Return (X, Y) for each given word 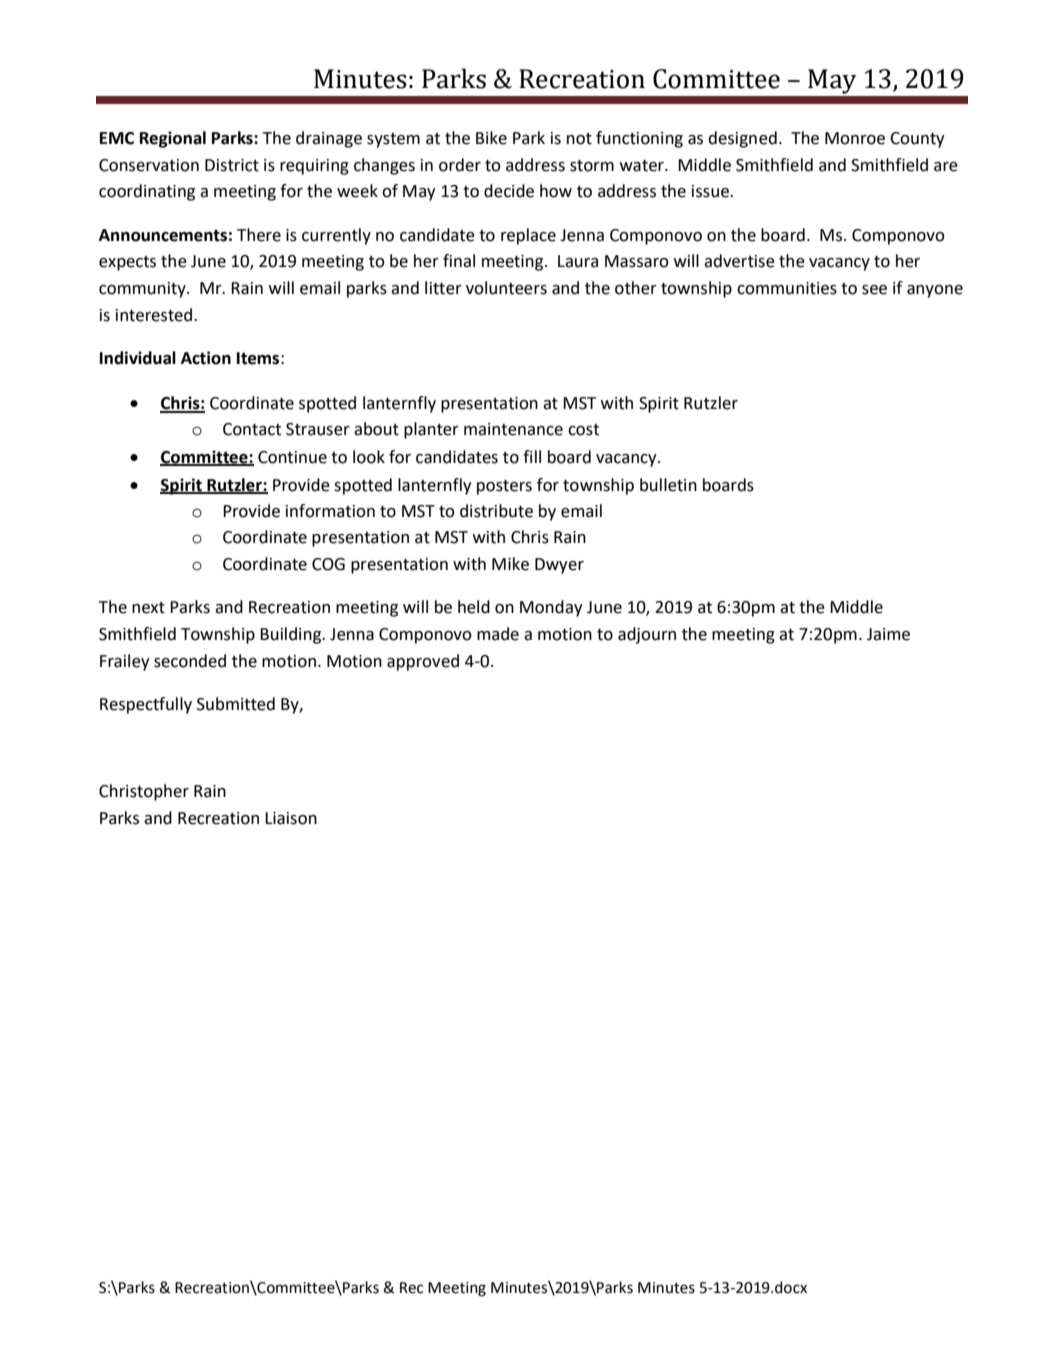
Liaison (291, 818)
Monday (551, 608)
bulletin (668, 485)
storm (592, 166)
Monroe (855, 138)
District (232, 165)
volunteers (506, 288)
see (874, 290)
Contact (252, 429)
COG (328, 564)
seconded (190, 661)
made (498, 634)
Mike (510, 564)
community (143, 290)
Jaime (888, 634)
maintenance (513, 429)
